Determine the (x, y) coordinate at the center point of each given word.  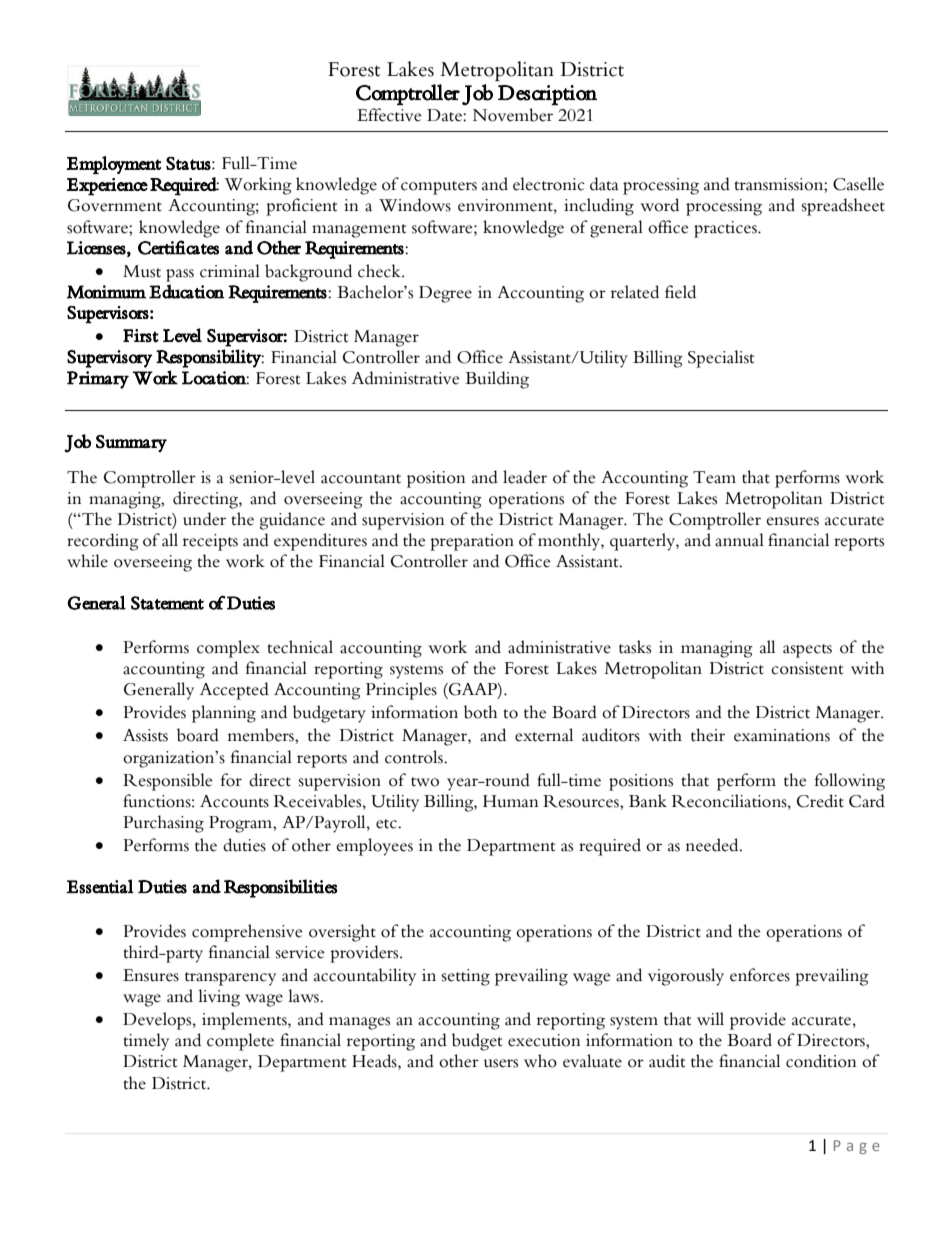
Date (445, 115)
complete (240, 1042)
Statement (167, 603)
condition (821, 1061)
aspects (807, 651)
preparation (472, 542)
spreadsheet (843, 207)
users (501, 1063)
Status (188, 163)
